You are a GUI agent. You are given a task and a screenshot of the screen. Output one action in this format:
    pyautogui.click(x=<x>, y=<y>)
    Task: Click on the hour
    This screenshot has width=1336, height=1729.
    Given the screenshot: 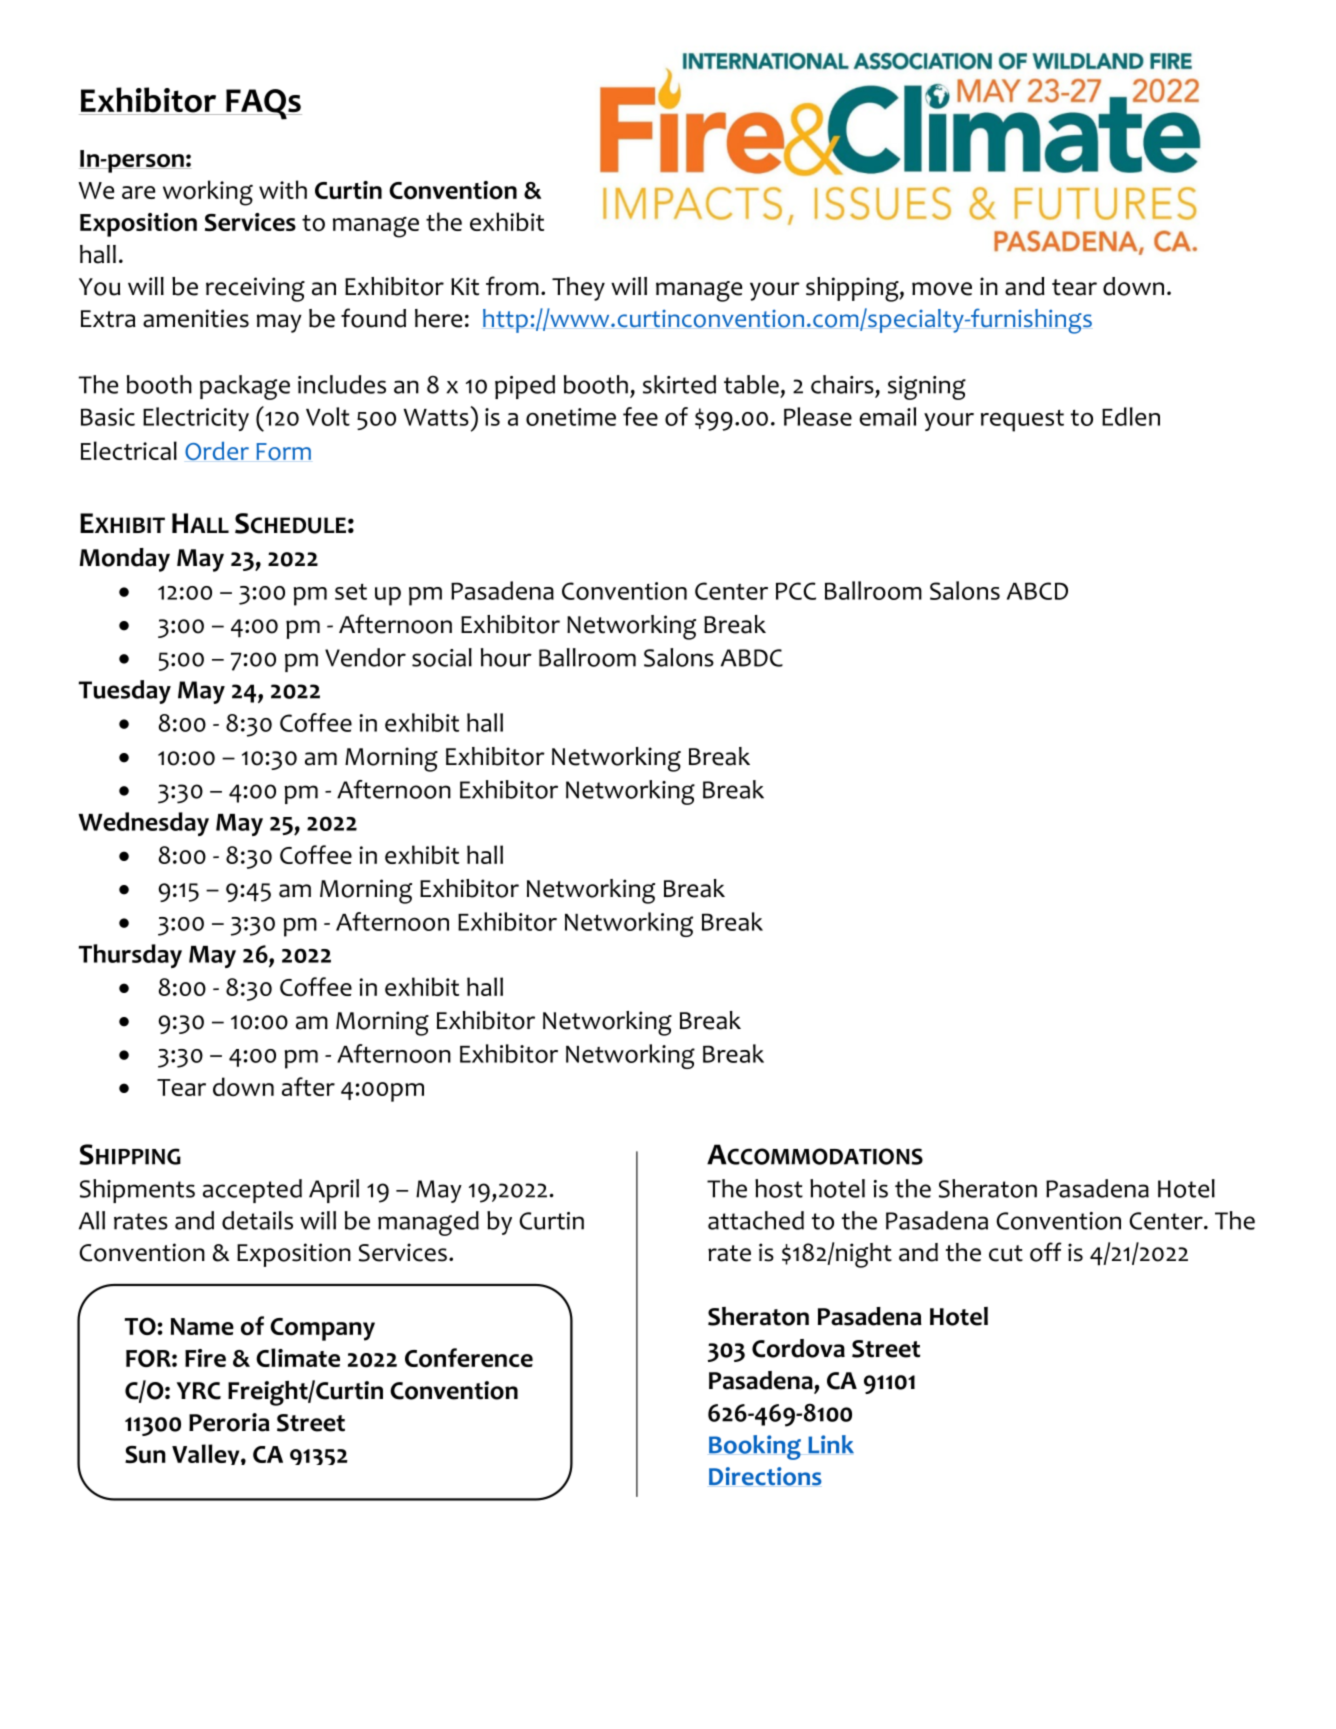 What is the action you would take?
    pyautogui.click(x=506, y=657)
